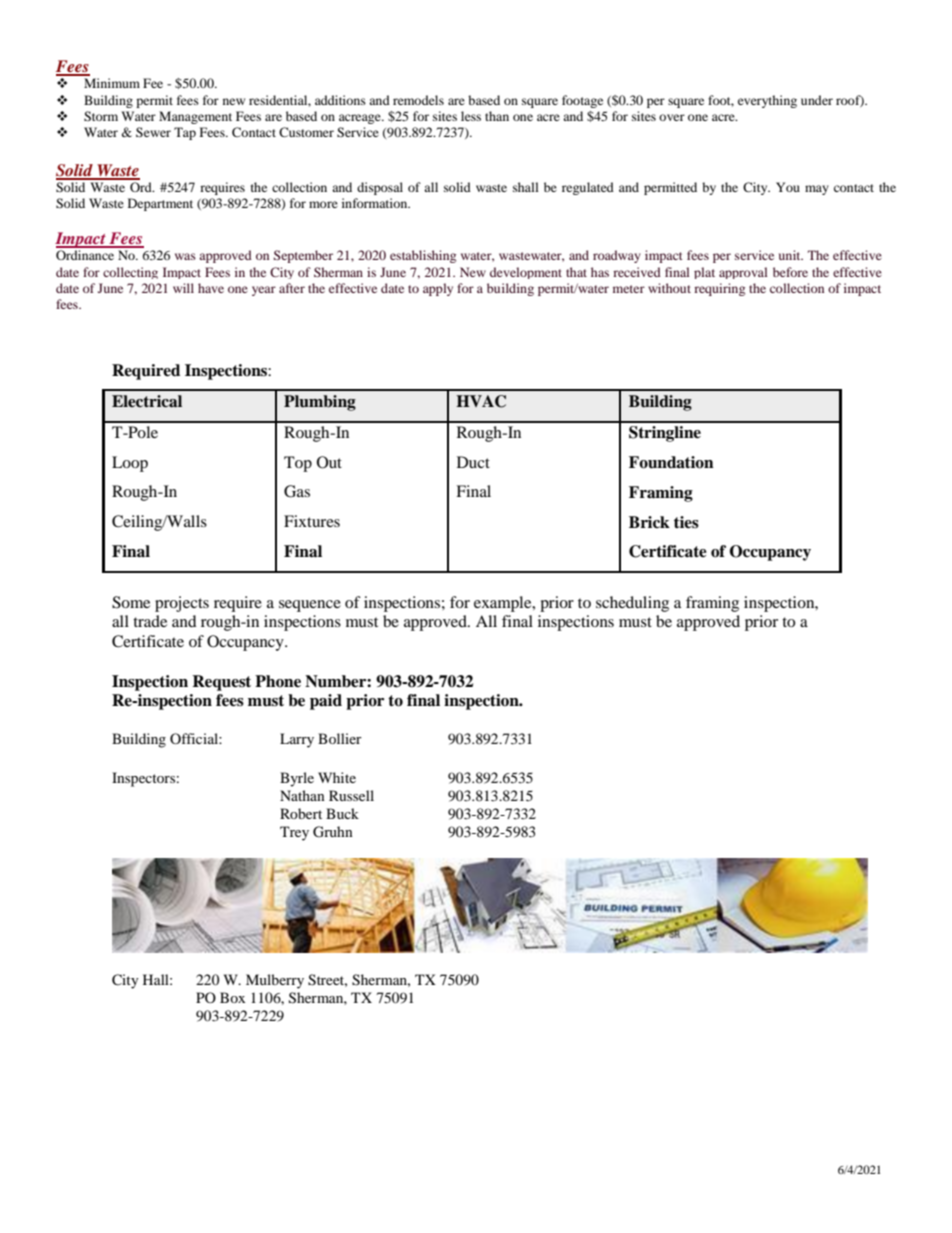 The image size is (952, 1233). Describe the element at coordinates (504, 604) in the screenshot. I see `example` at that location.
